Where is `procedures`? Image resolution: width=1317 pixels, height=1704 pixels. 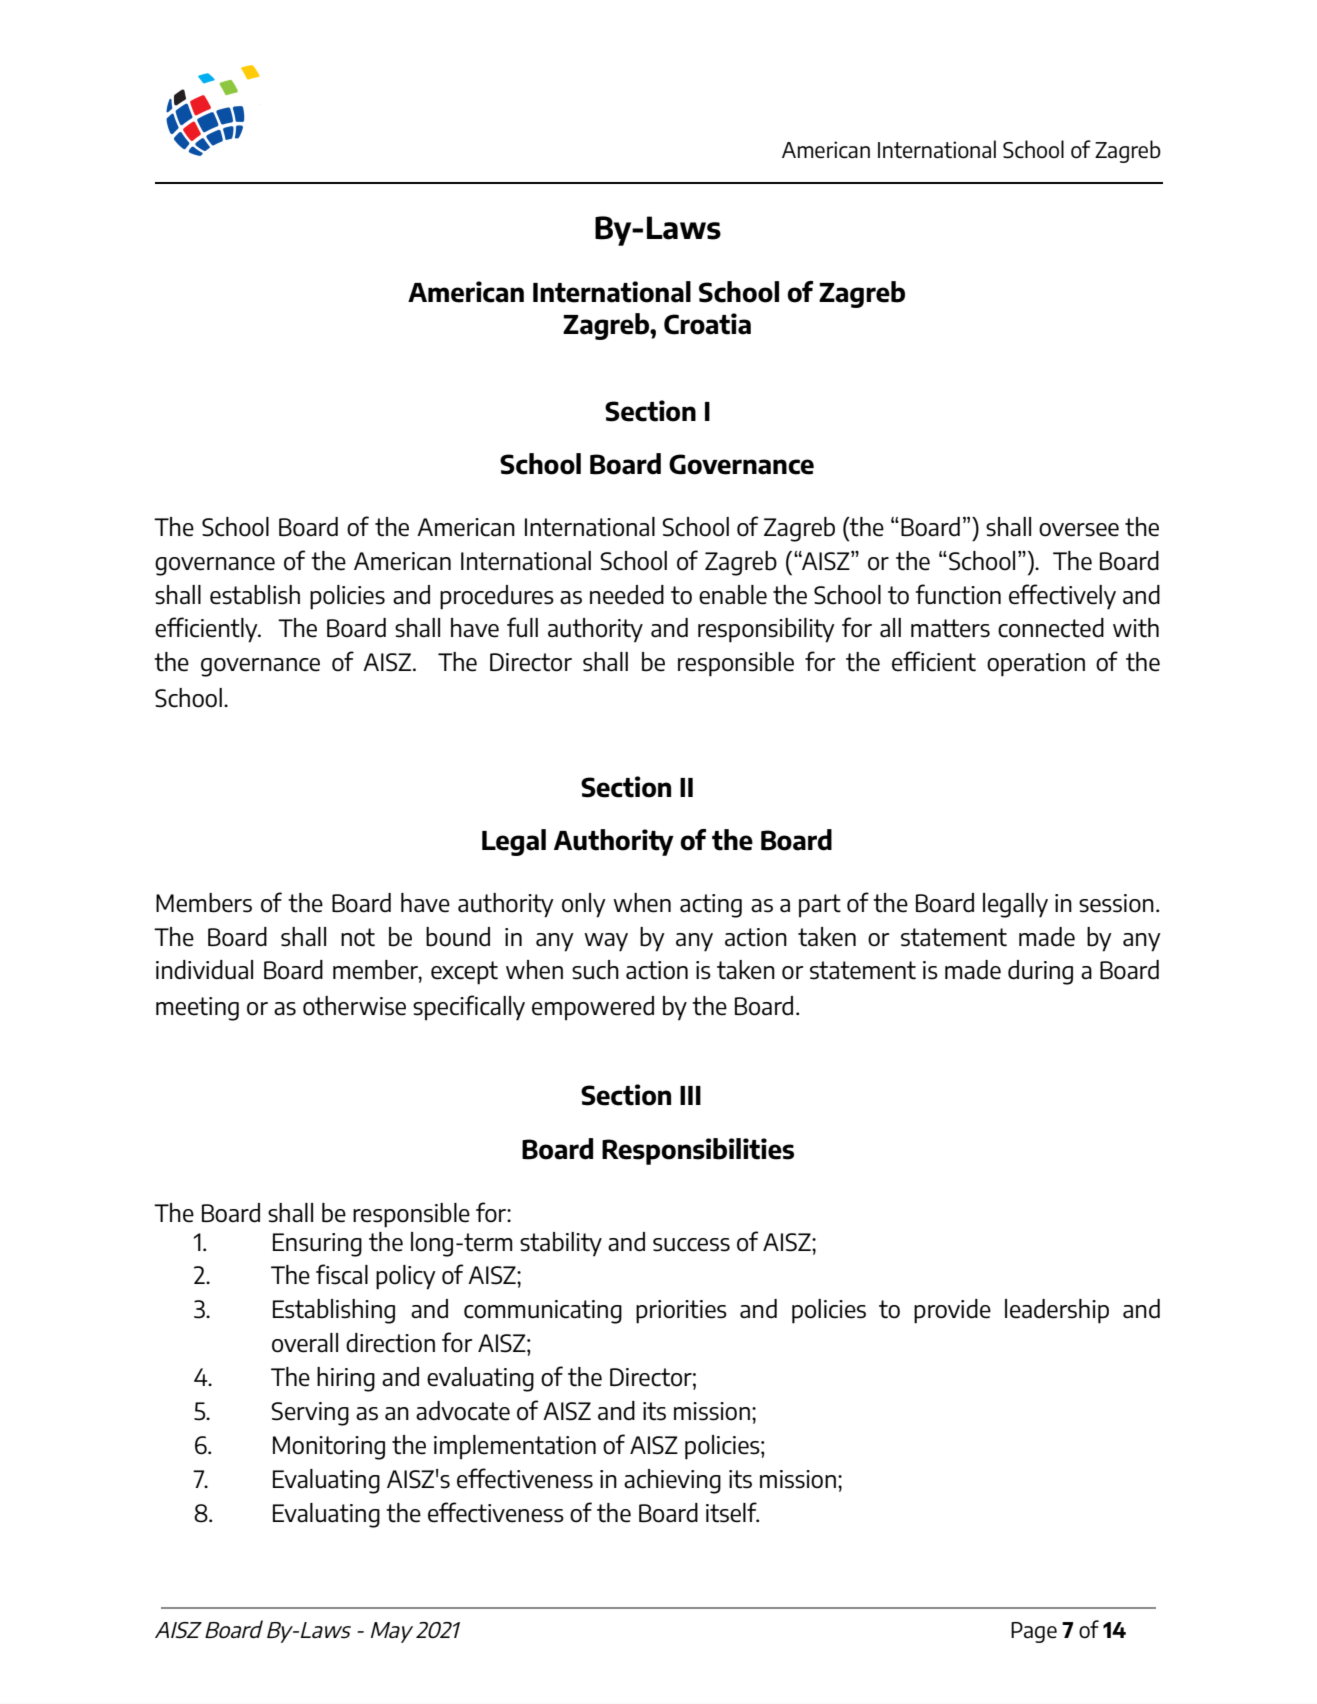
procedures is located at coordinates (497, 597).
